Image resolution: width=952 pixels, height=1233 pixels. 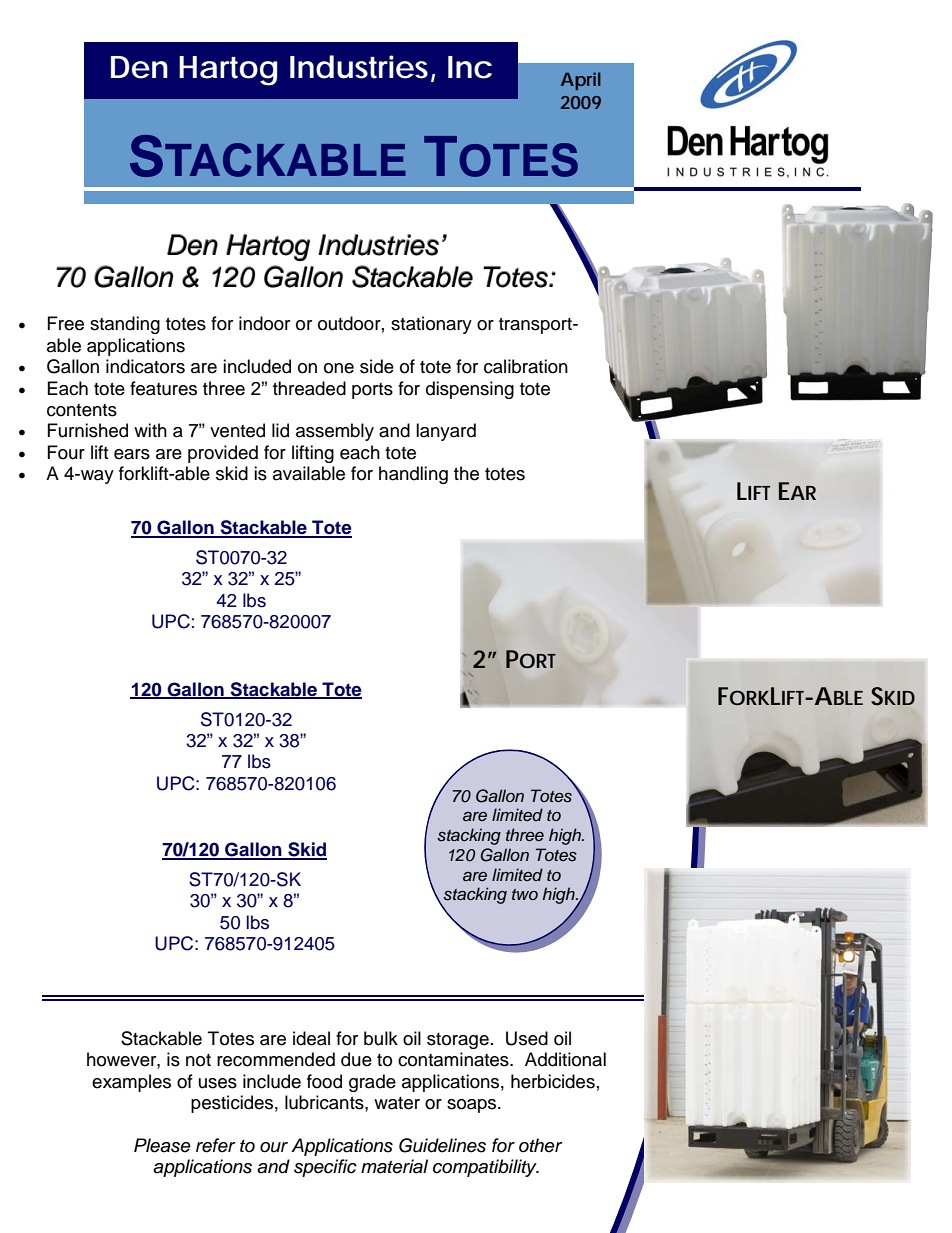 What do you see at coordinates (413, 475) in the image?
I see `handling` at bounding box center [413, 475].
